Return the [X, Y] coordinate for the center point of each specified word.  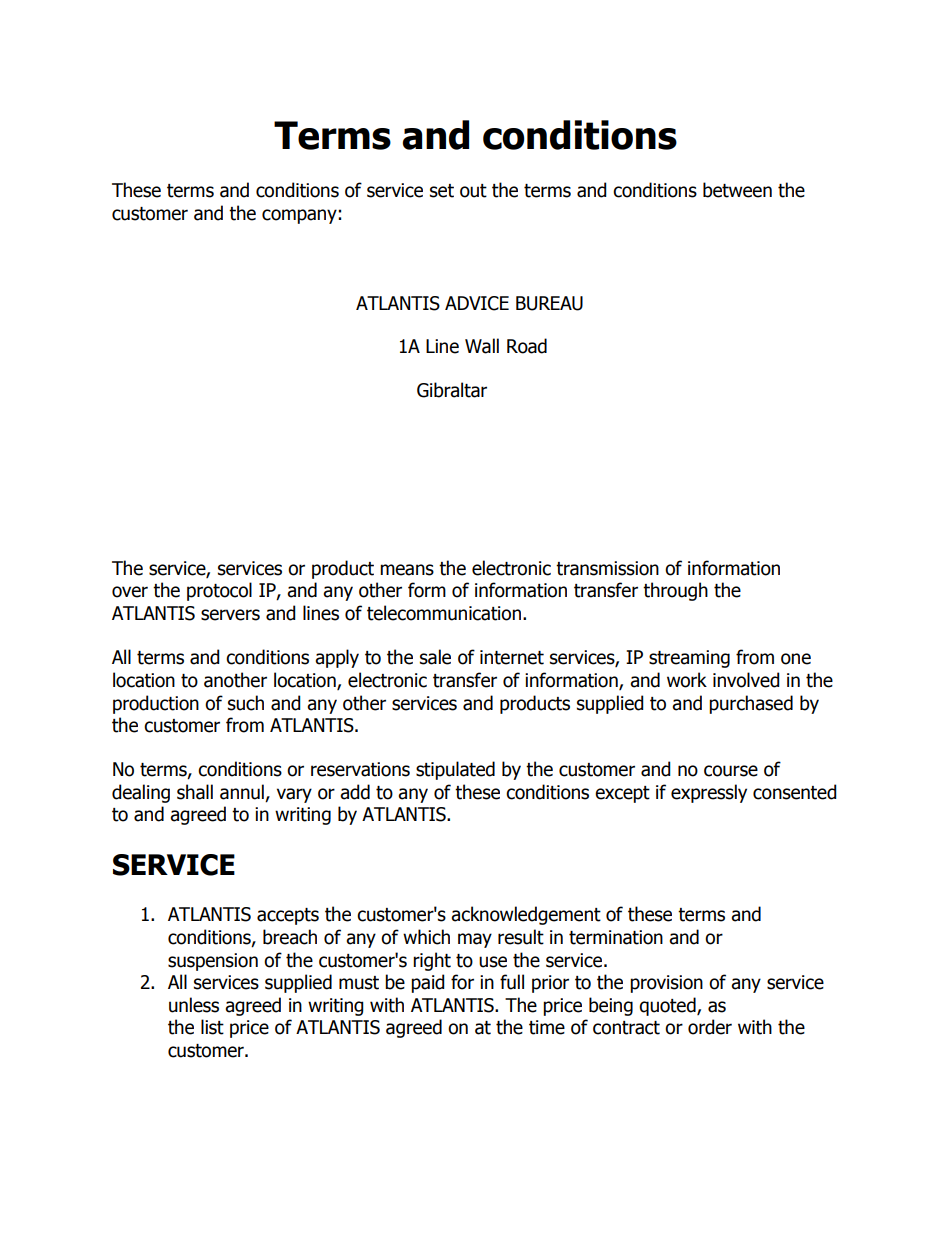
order [710, 1027]
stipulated [455, 770]
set [442, 191]
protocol [219, 591]
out [473, 191]
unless [194, 1005]
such [246, 703]
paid [428, 983]
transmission [607, 568]
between [737, 190]
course [731, 771]
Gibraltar [452, 390]
